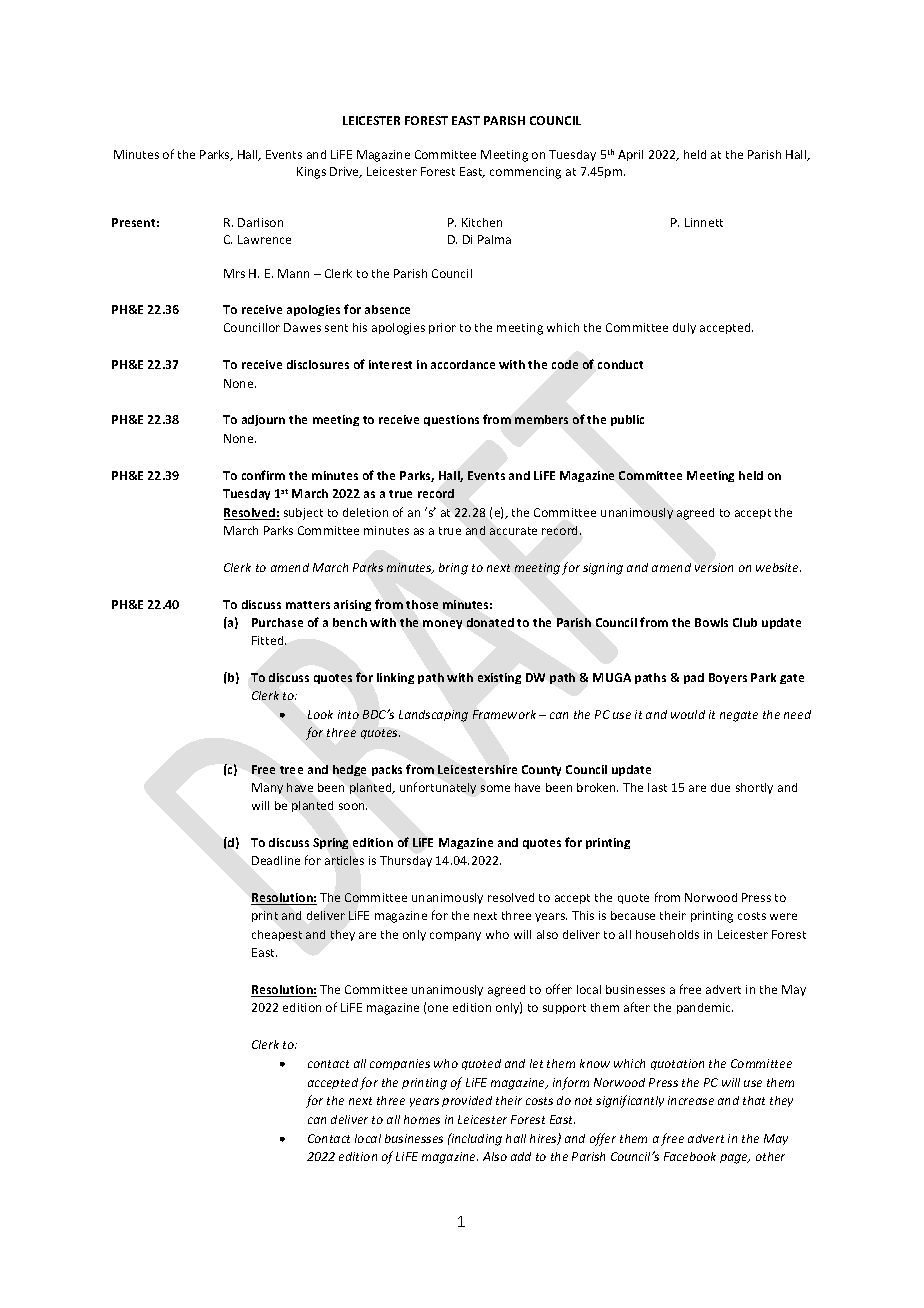  What do you see at coordinates (276, 860) in the image?
I see `Deadline` at bounding box center [276, 860].
